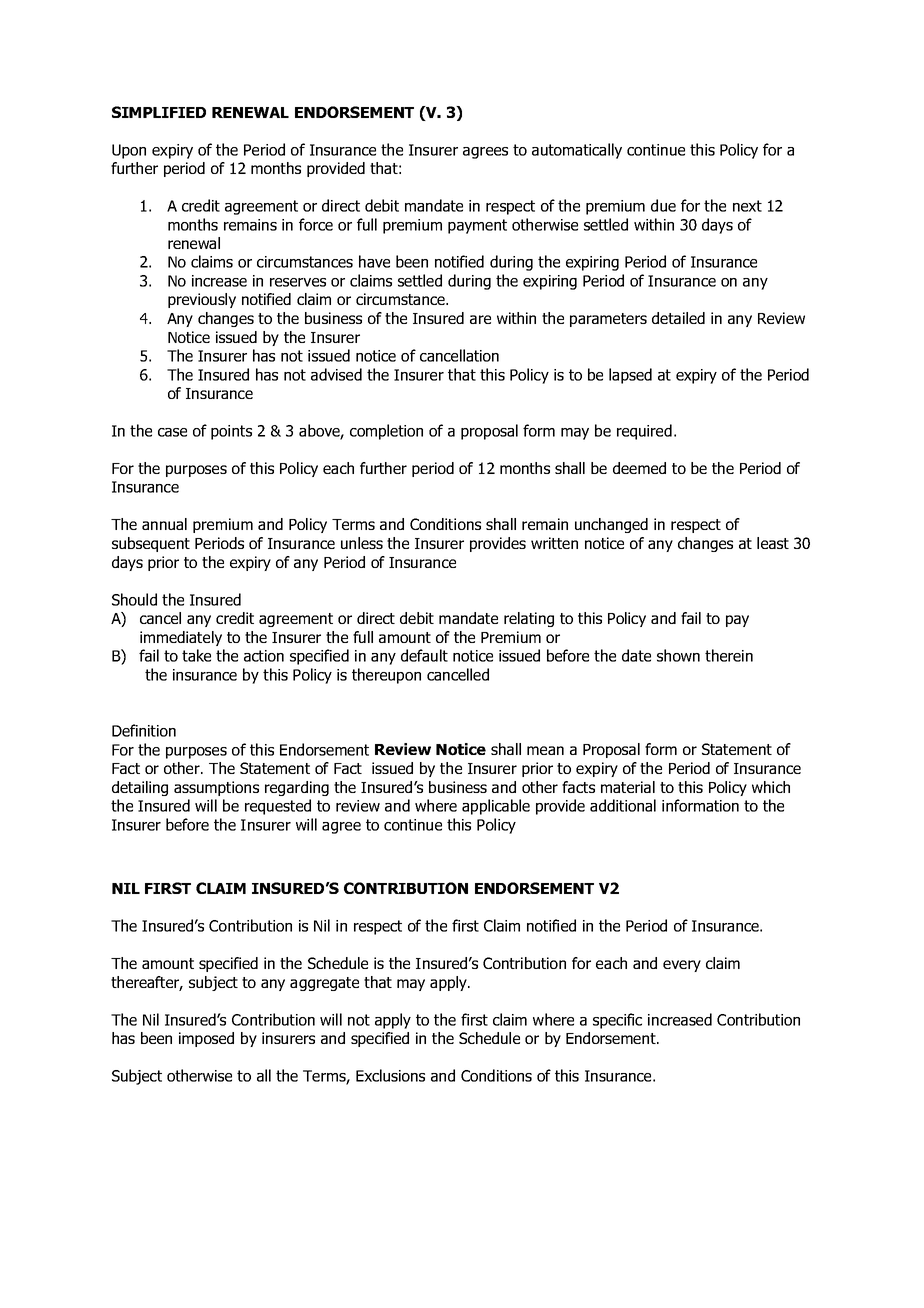 The width and height of the page is (924, 1308). What do you see at coordinates (159, 112) in the page?
I see `SIMPLIFIED` at bounding box center [159, 112].
